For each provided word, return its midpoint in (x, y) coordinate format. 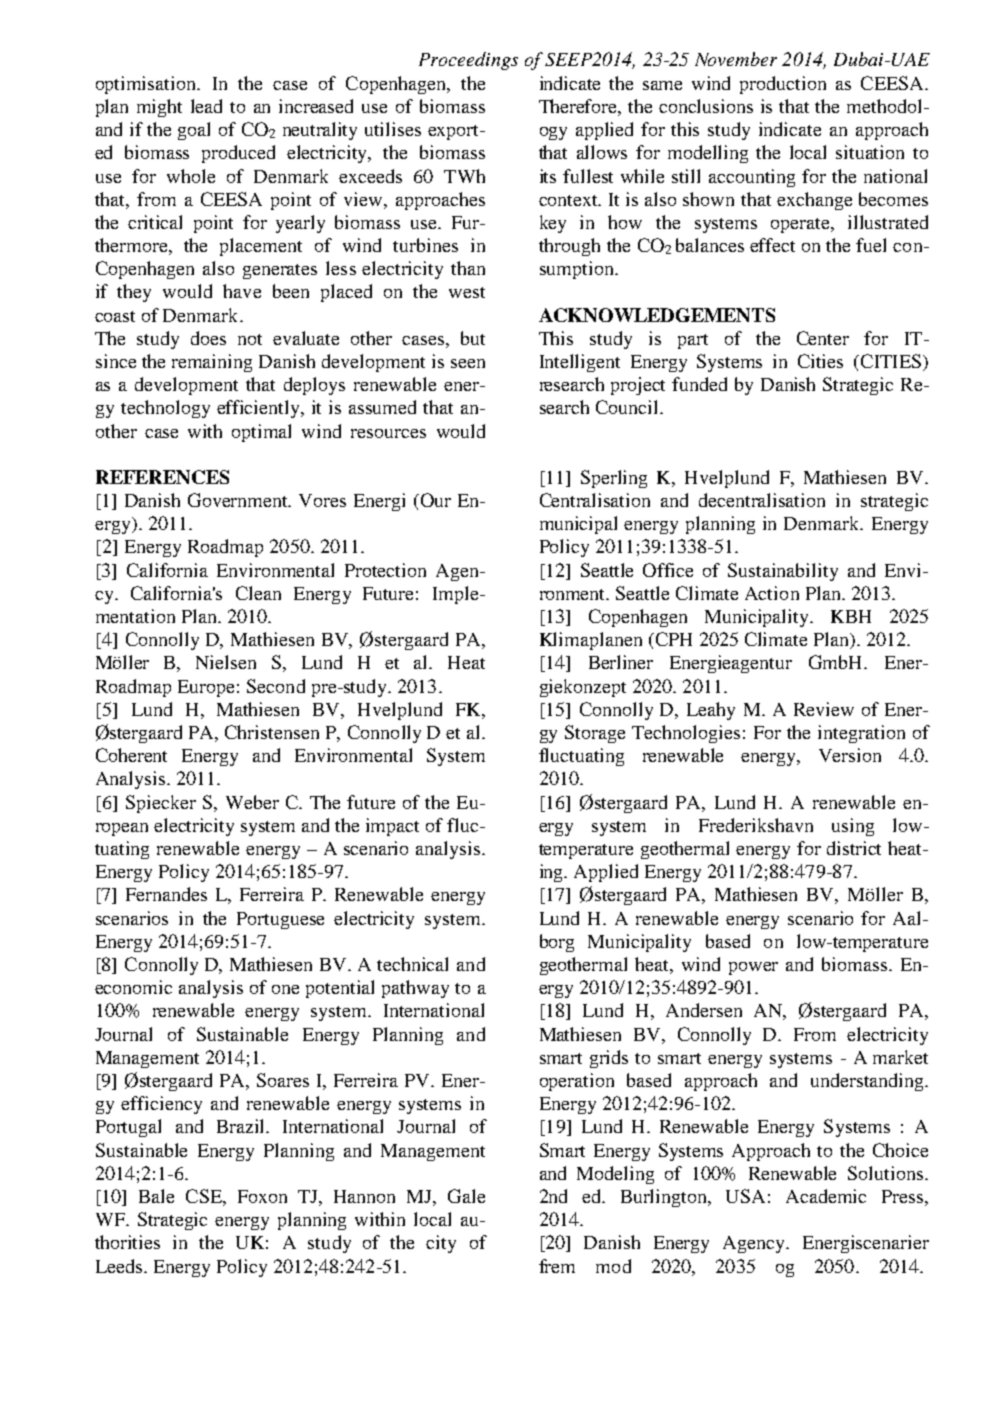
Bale (156, 1196)
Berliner (621, 662)
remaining (212, 363)
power (753, 968)
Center (823, 338)
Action (772, 593)
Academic (826, 1196)
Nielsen (226, 662)
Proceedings (468, 61)
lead (206, 106)
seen (468, 363)
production (783, 85)
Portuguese (280, 920)
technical (412, 964)
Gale (466, 1196)
